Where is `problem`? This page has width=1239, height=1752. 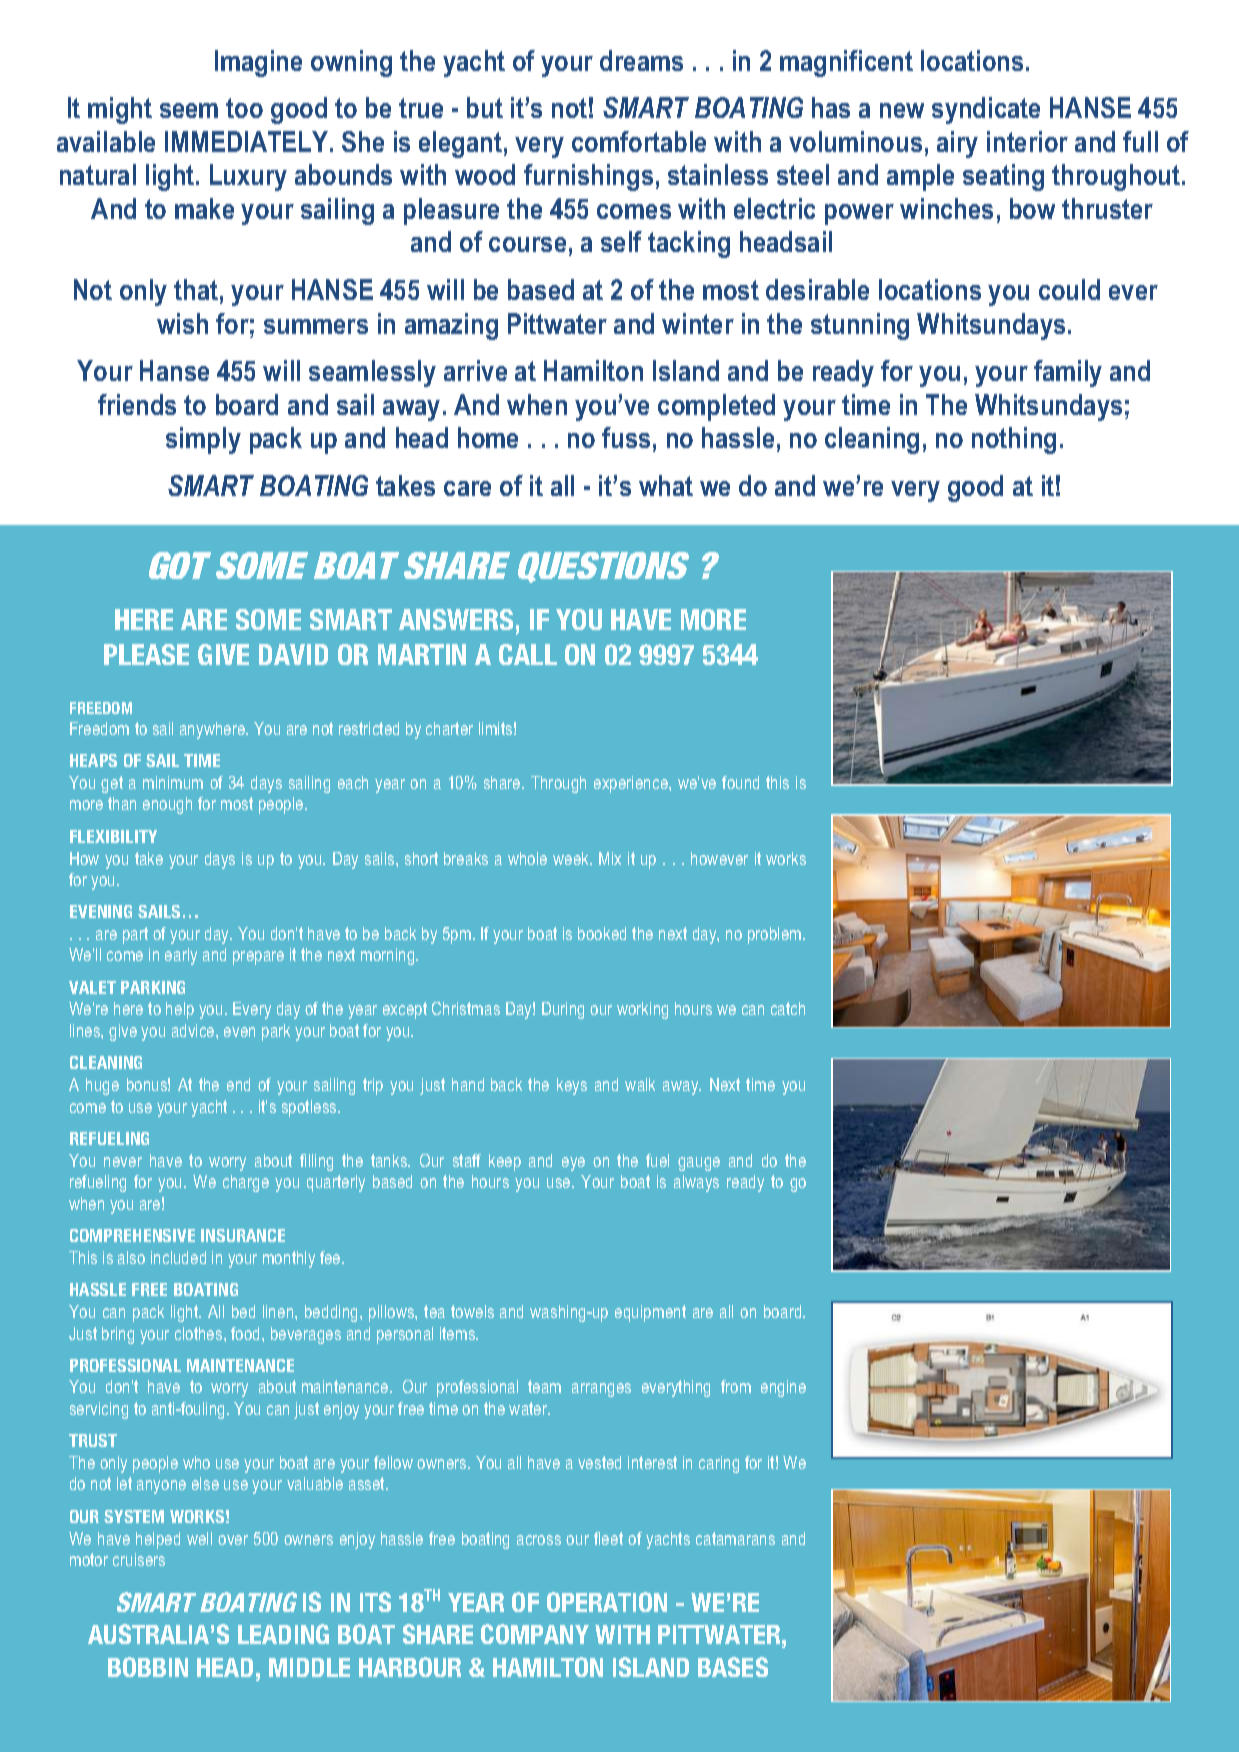 problem is located at coordinates (776, 935).
